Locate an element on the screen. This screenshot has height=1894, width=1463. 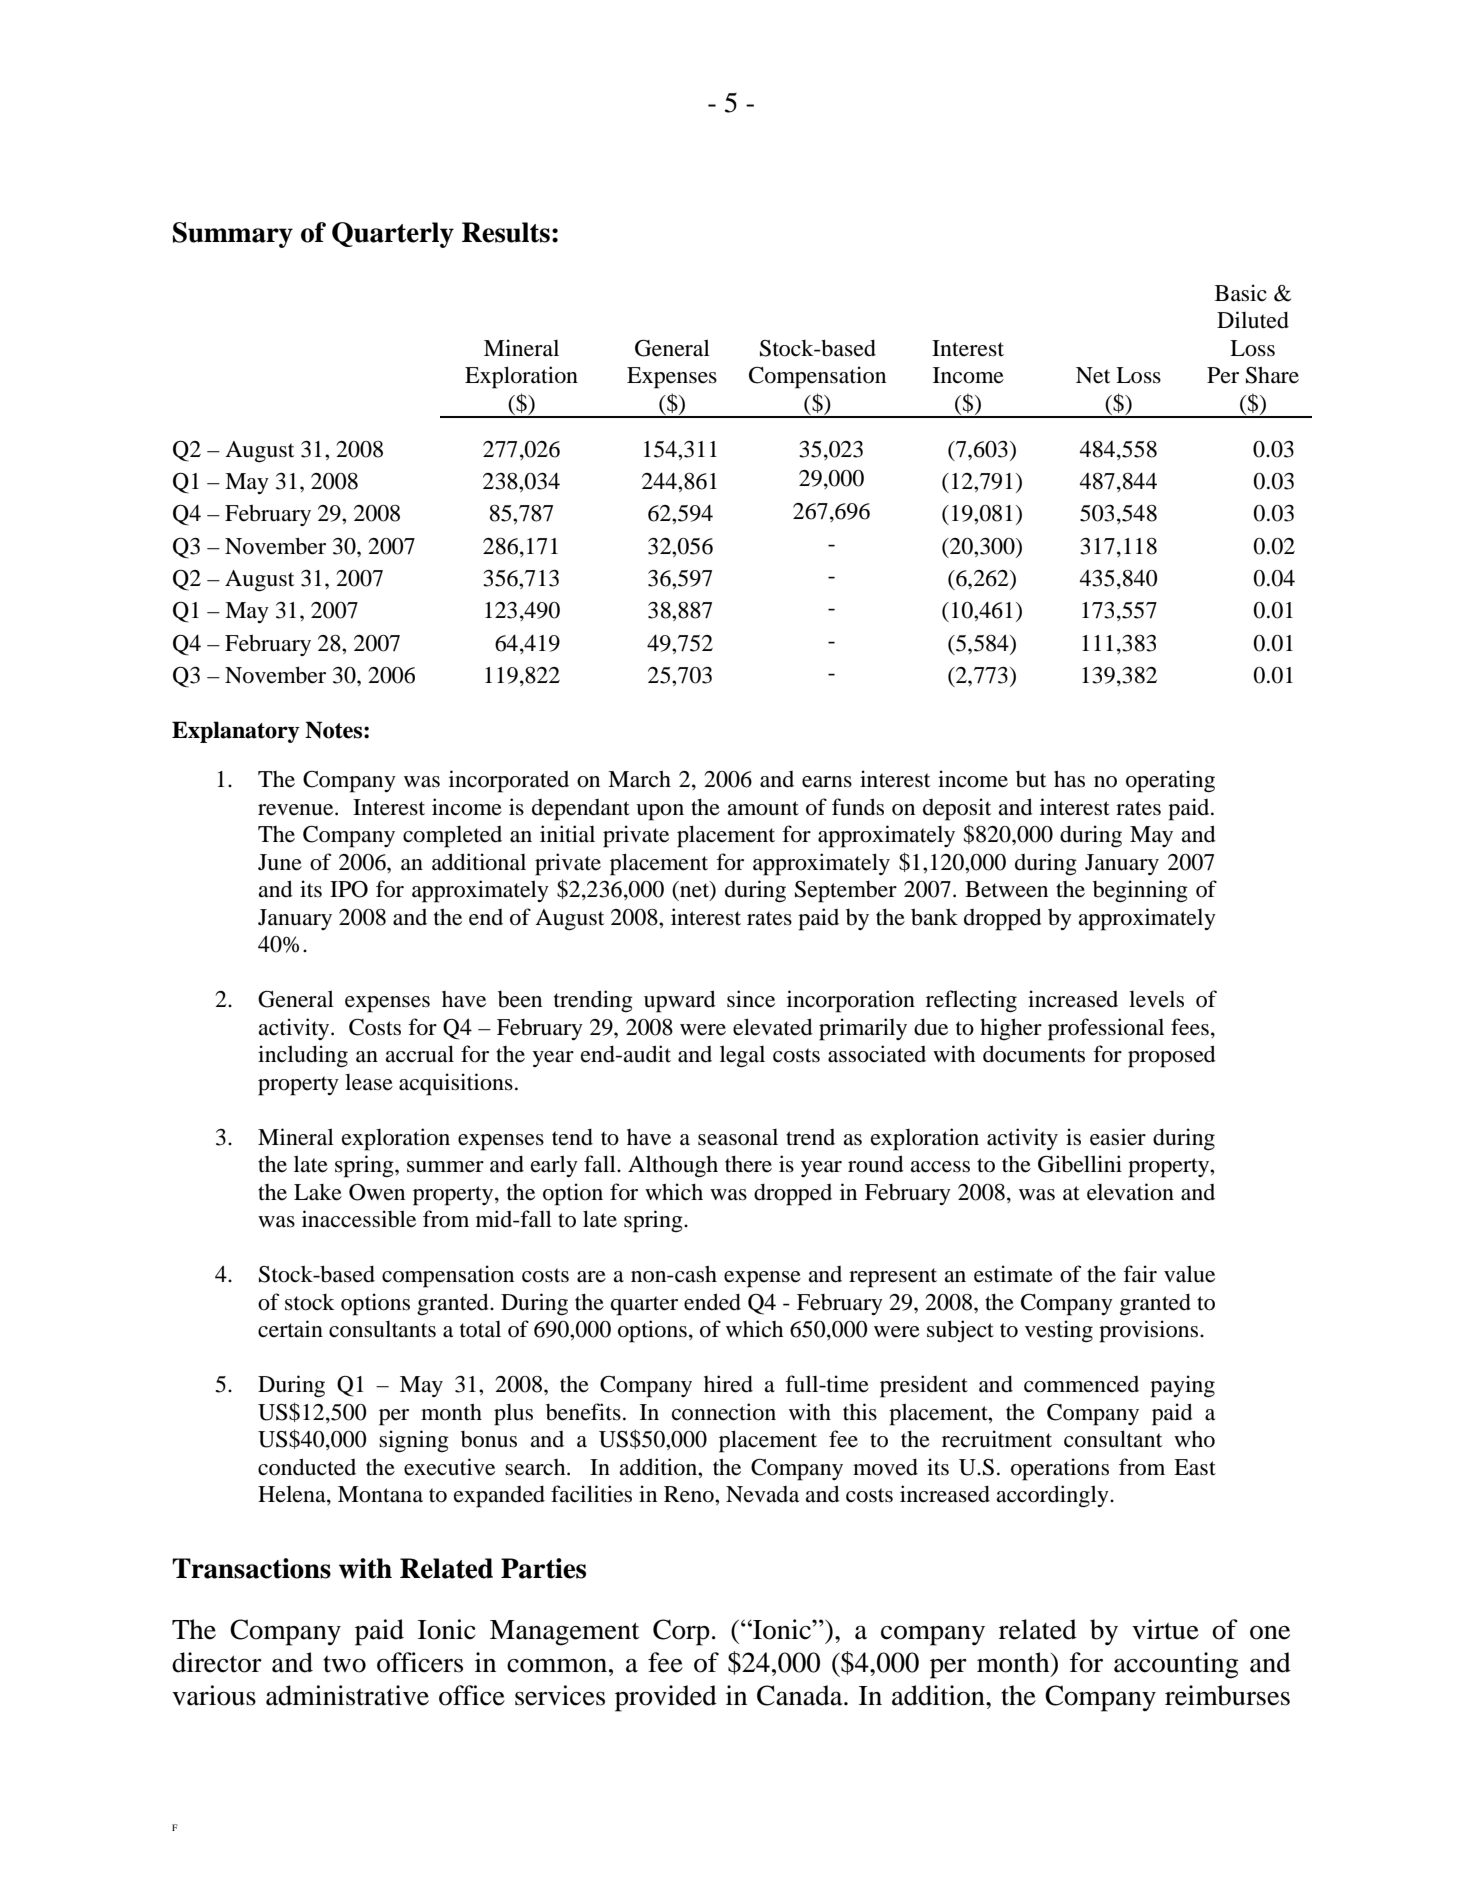
Basic is located at coordinates (1241, 293).
